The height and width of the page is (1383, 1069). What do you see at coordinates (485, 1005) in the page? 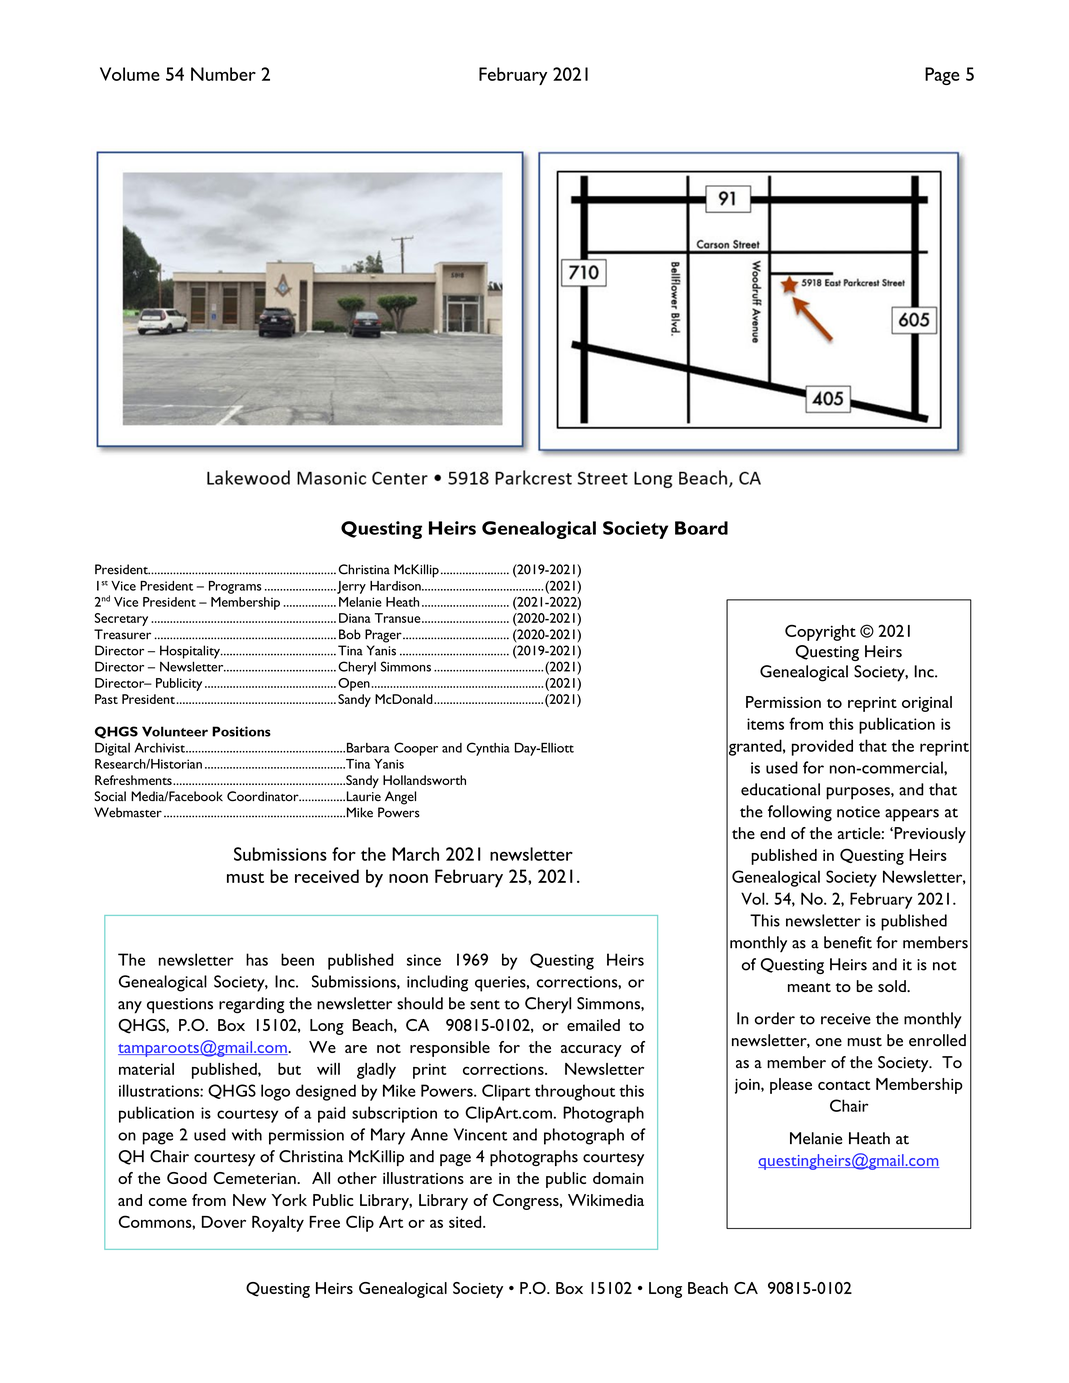
I see `sent` at bounding box center [485, 1005].
